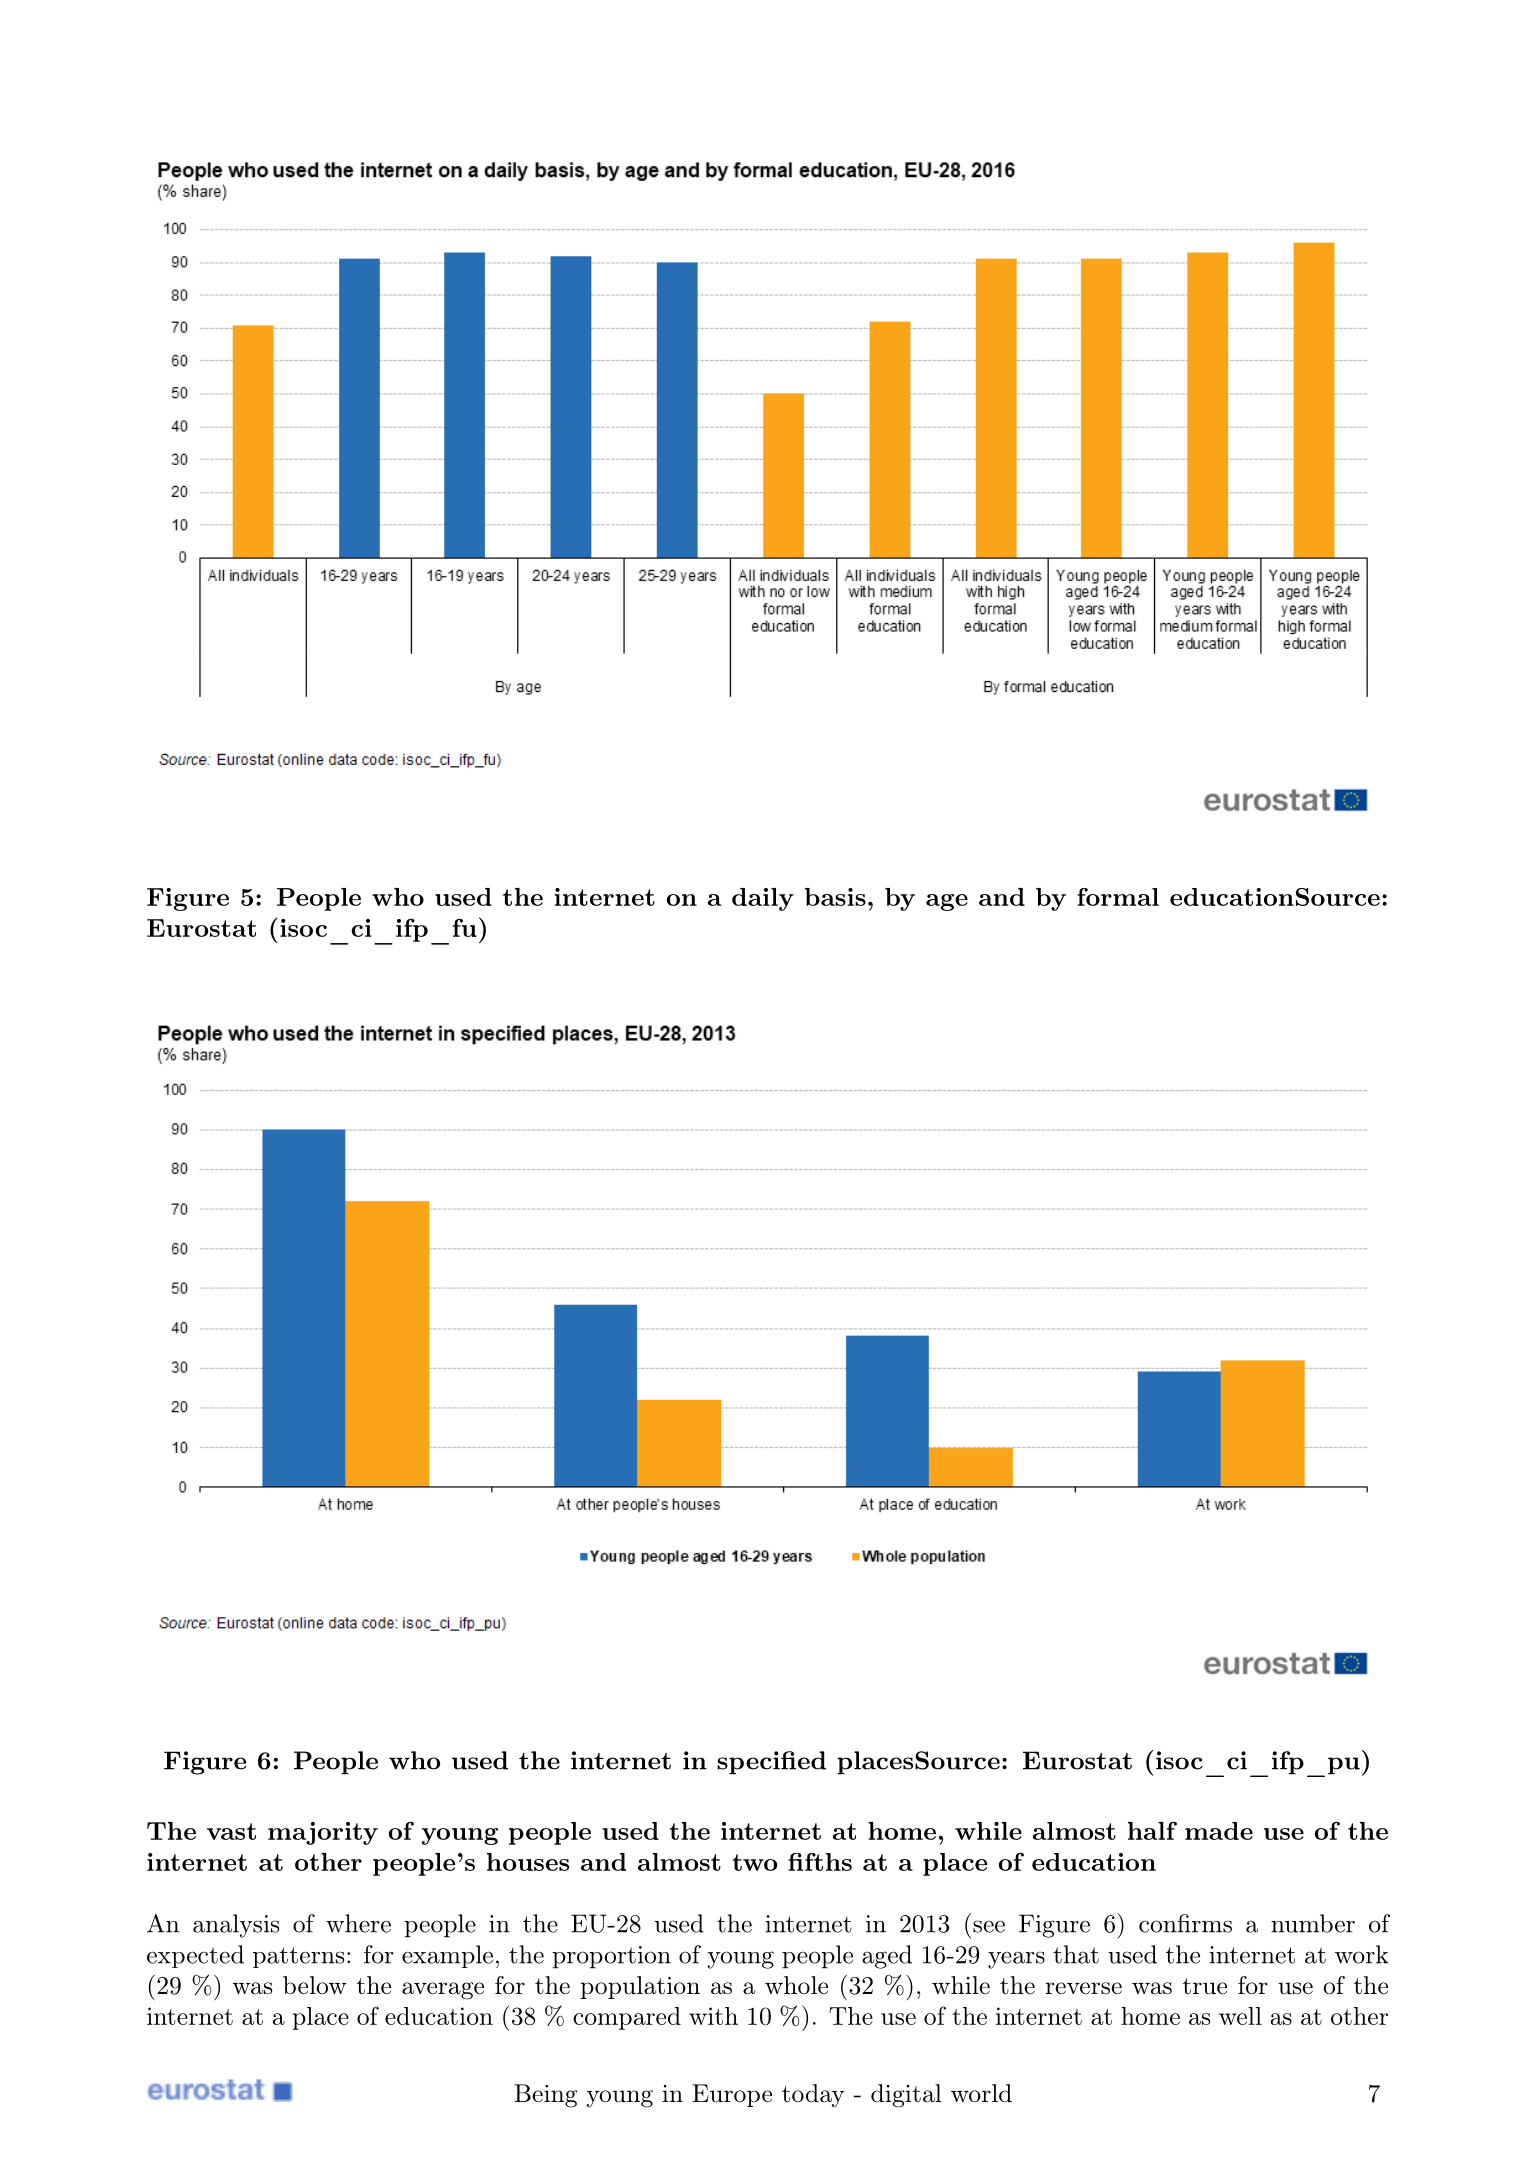 The width and height of the document is (1535, 2171). What do you see at coordinates (323, 1833) in the document?
I see `majority` at bounding box center [323, 1833].
